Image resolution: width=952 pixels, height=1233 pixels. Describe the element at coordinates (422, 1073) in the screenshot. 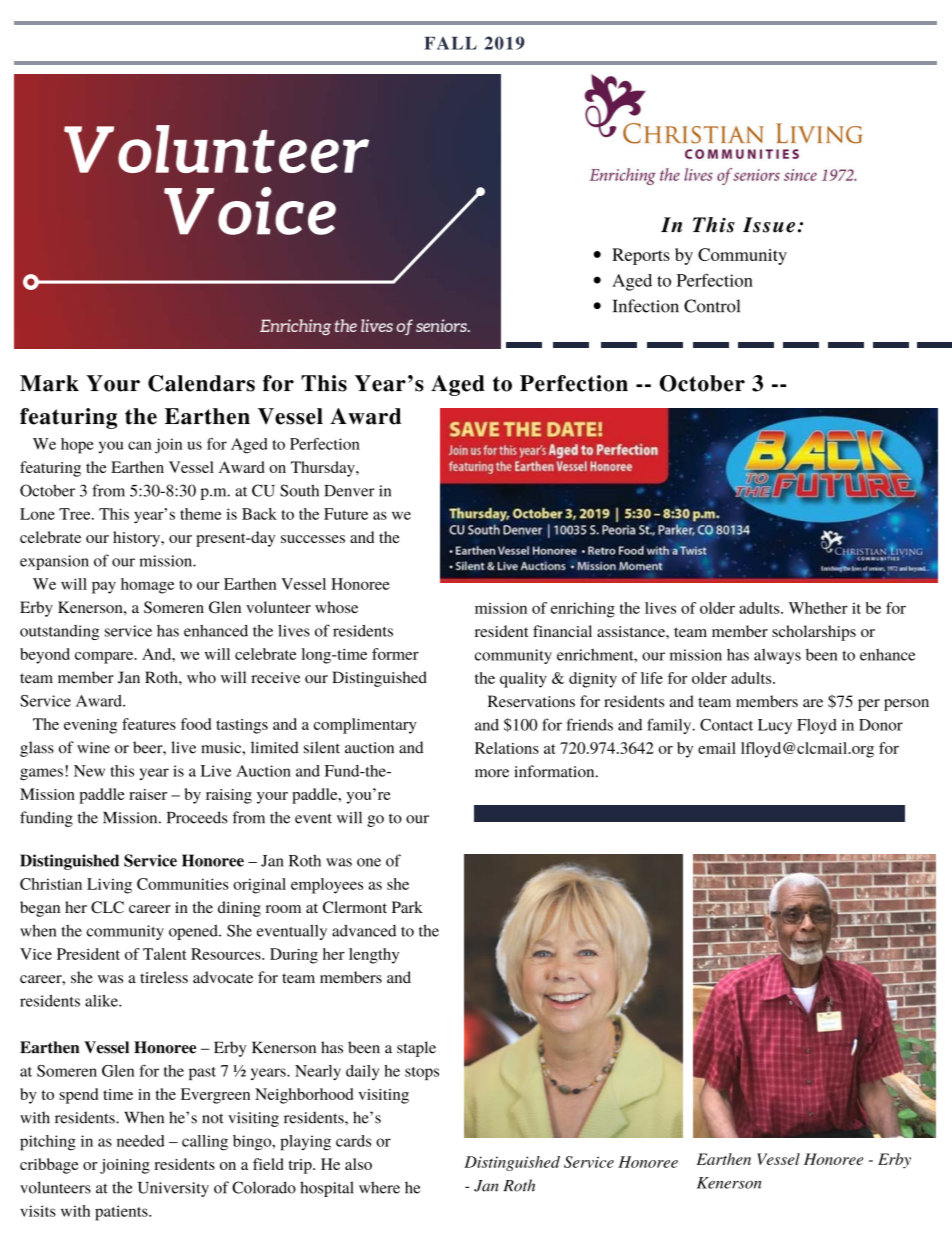

I see `stops` at that location.
